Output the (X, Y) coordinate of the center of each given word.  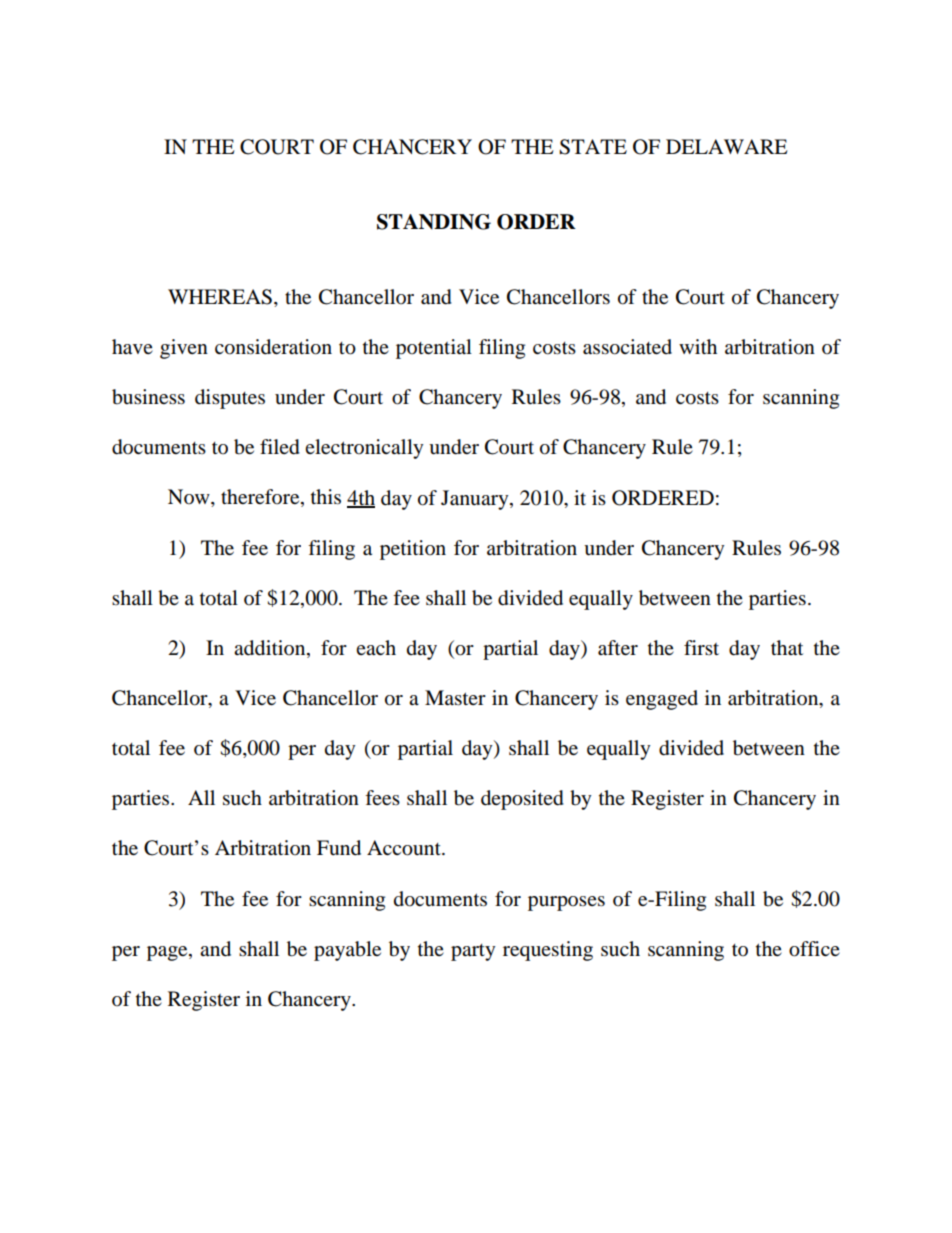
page (168, 953)
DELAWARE (727, 146)
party (473, 952)
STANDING (434, 222)
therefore (261, 498)
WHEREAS (220, 297)
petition (413, 550)
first (701, 647)
